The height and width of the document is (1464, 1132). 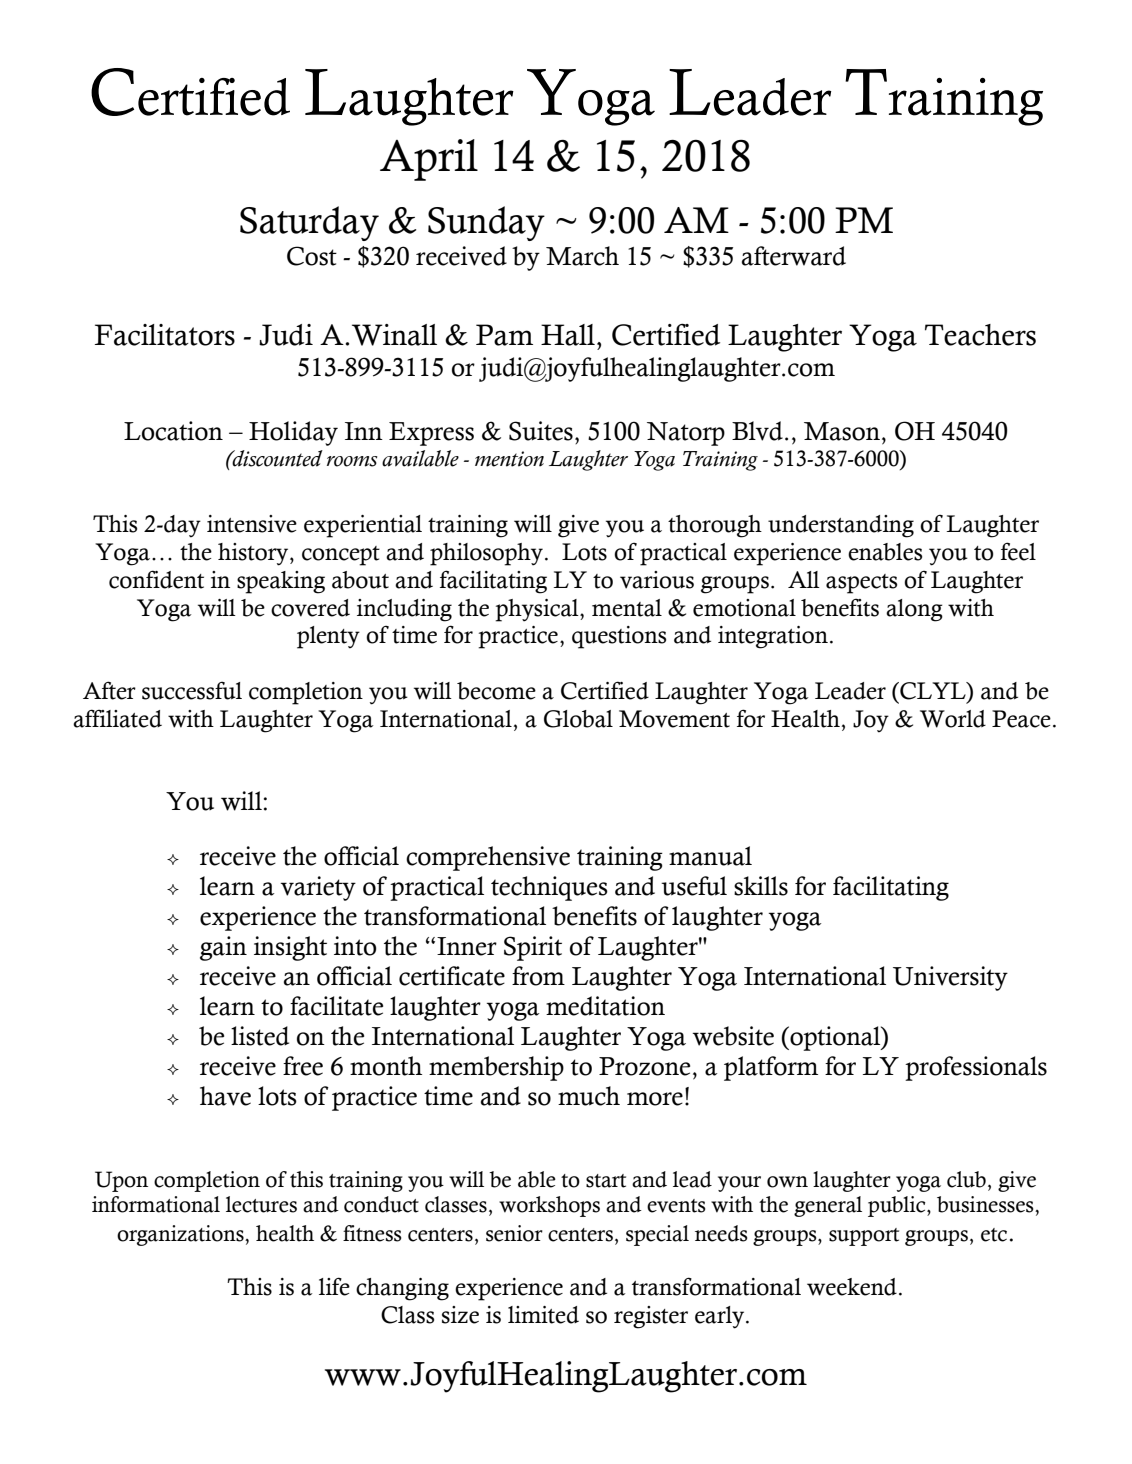 What do you see at coordinates (953, 719) in the document?
I see `World` at bounding box center [953, 719].
